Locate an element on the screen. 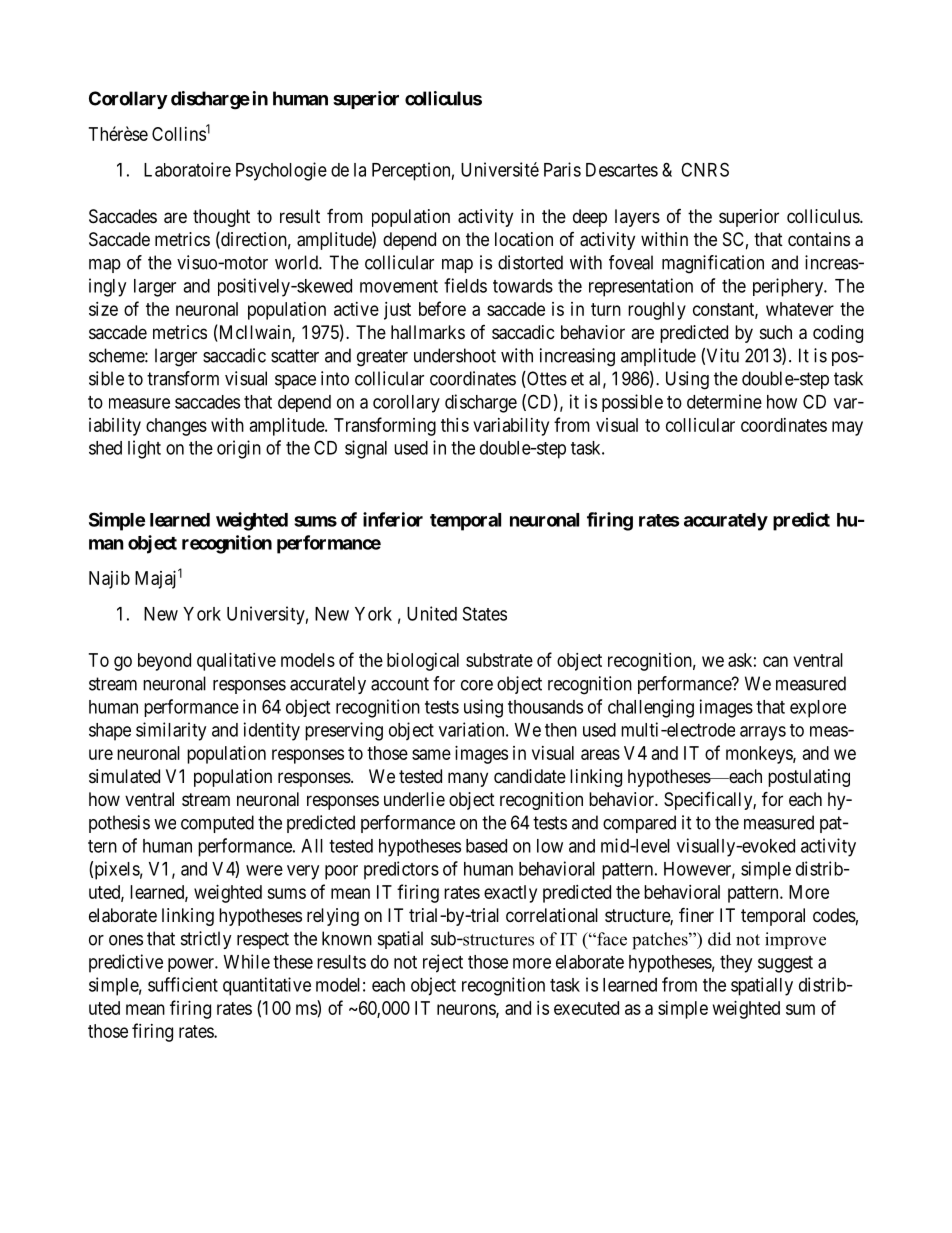 This screenshot has width=952, height=1233. power is located at coordinates (192, 965).
